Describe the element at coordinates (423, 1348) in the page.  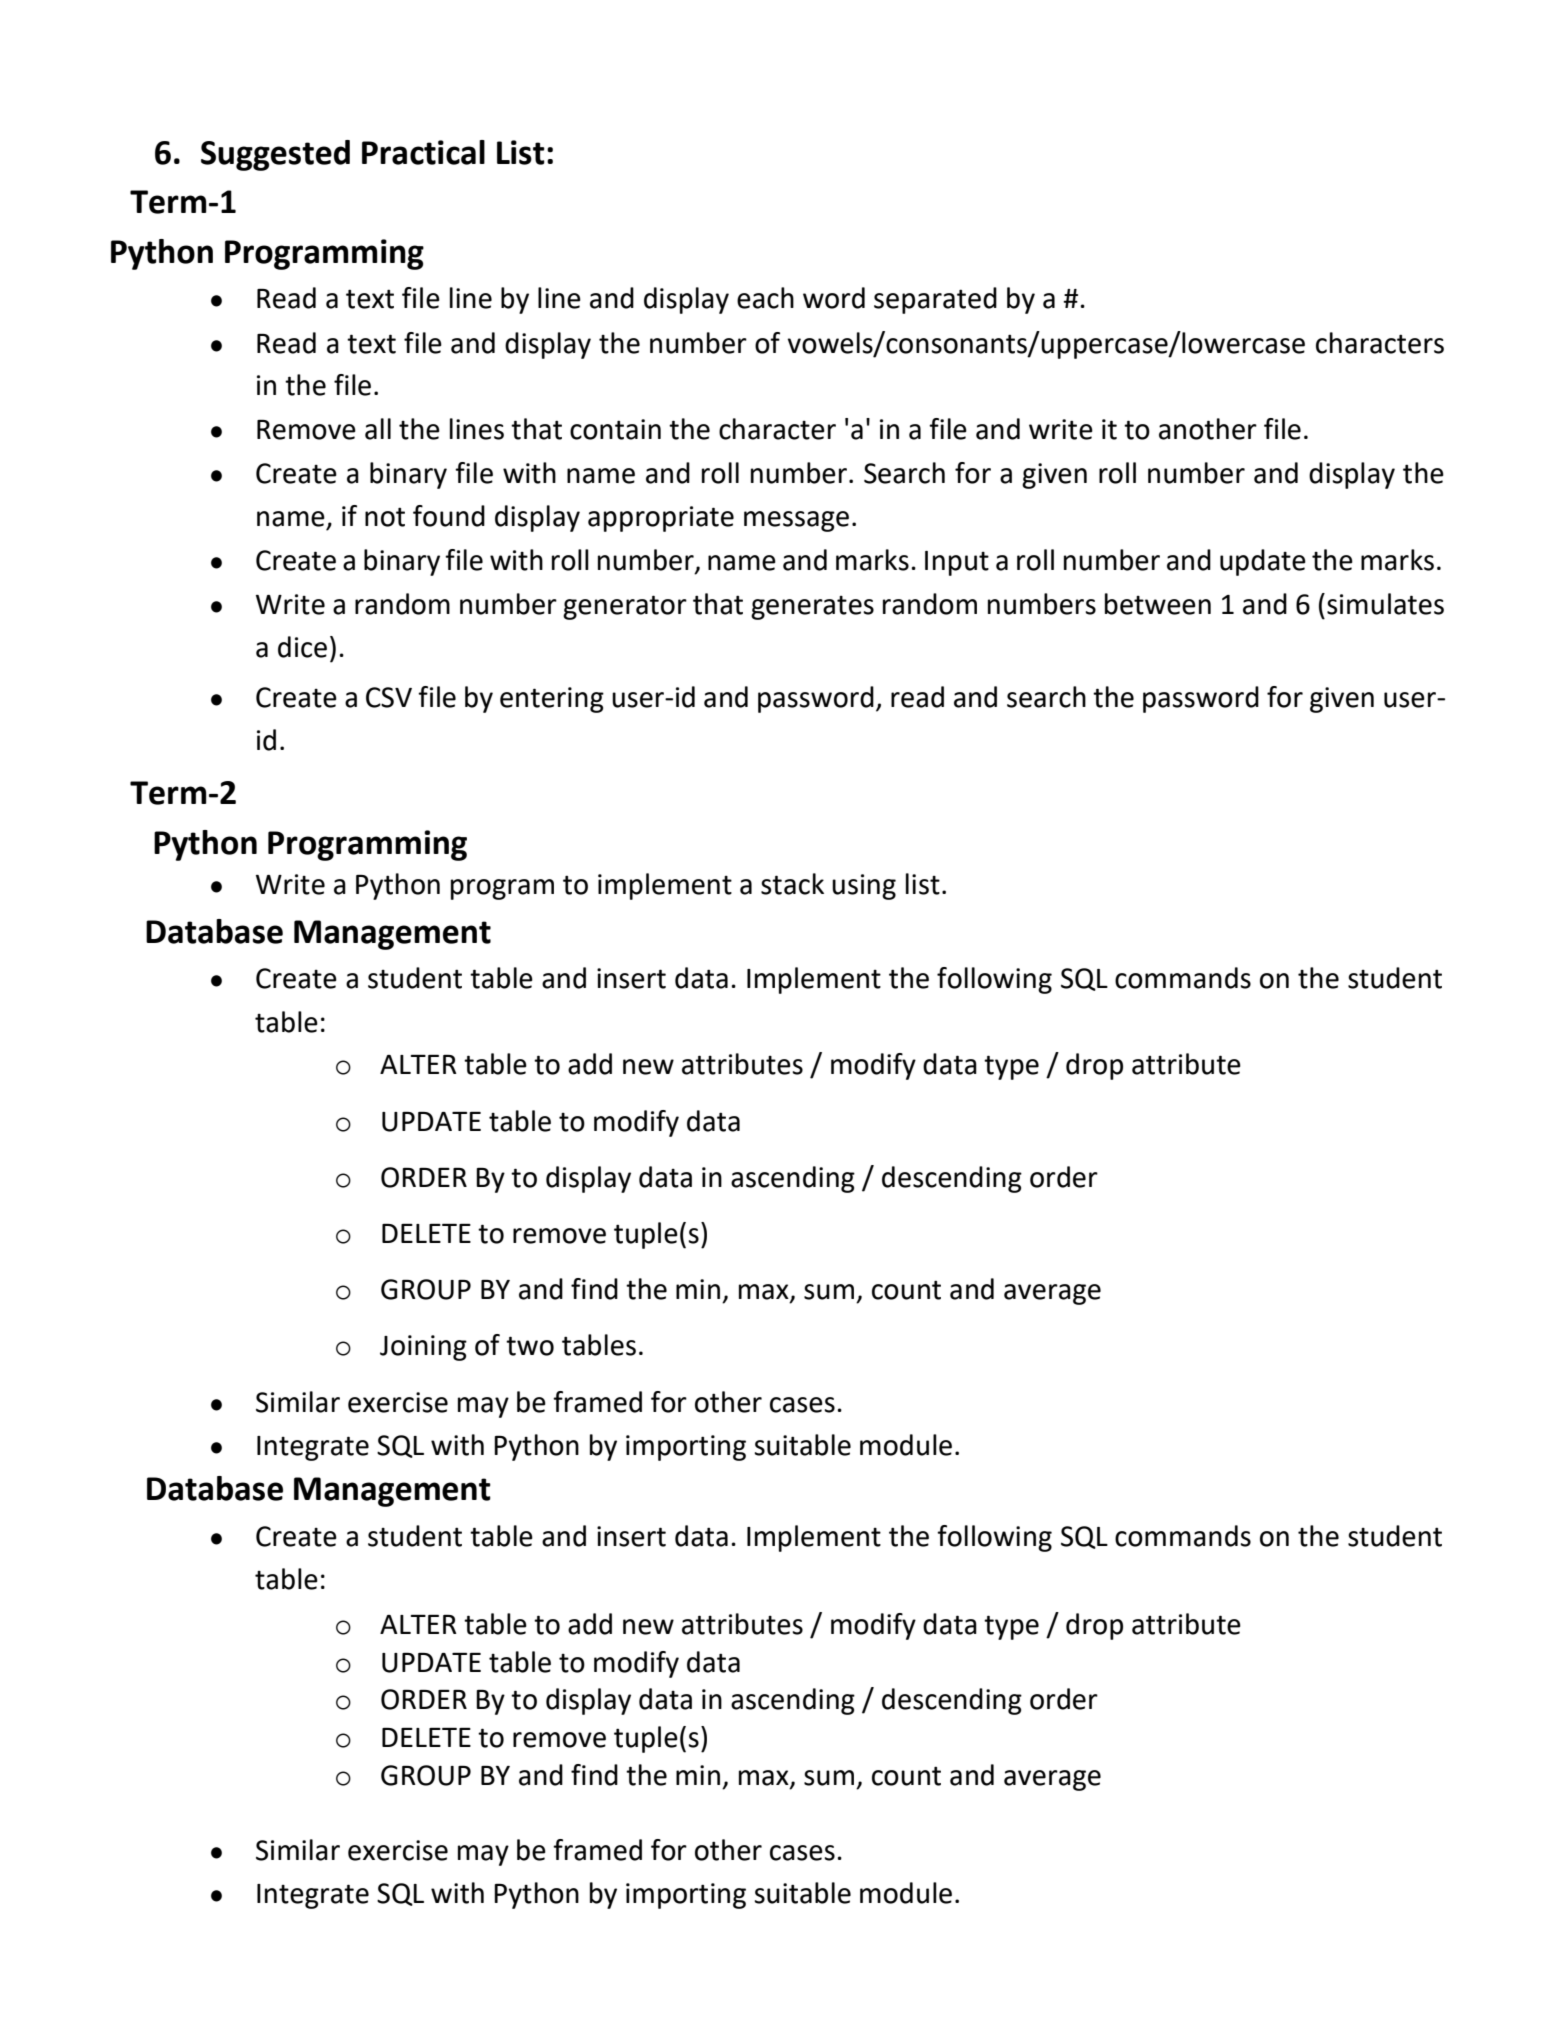
I see `Joining` at that location.
